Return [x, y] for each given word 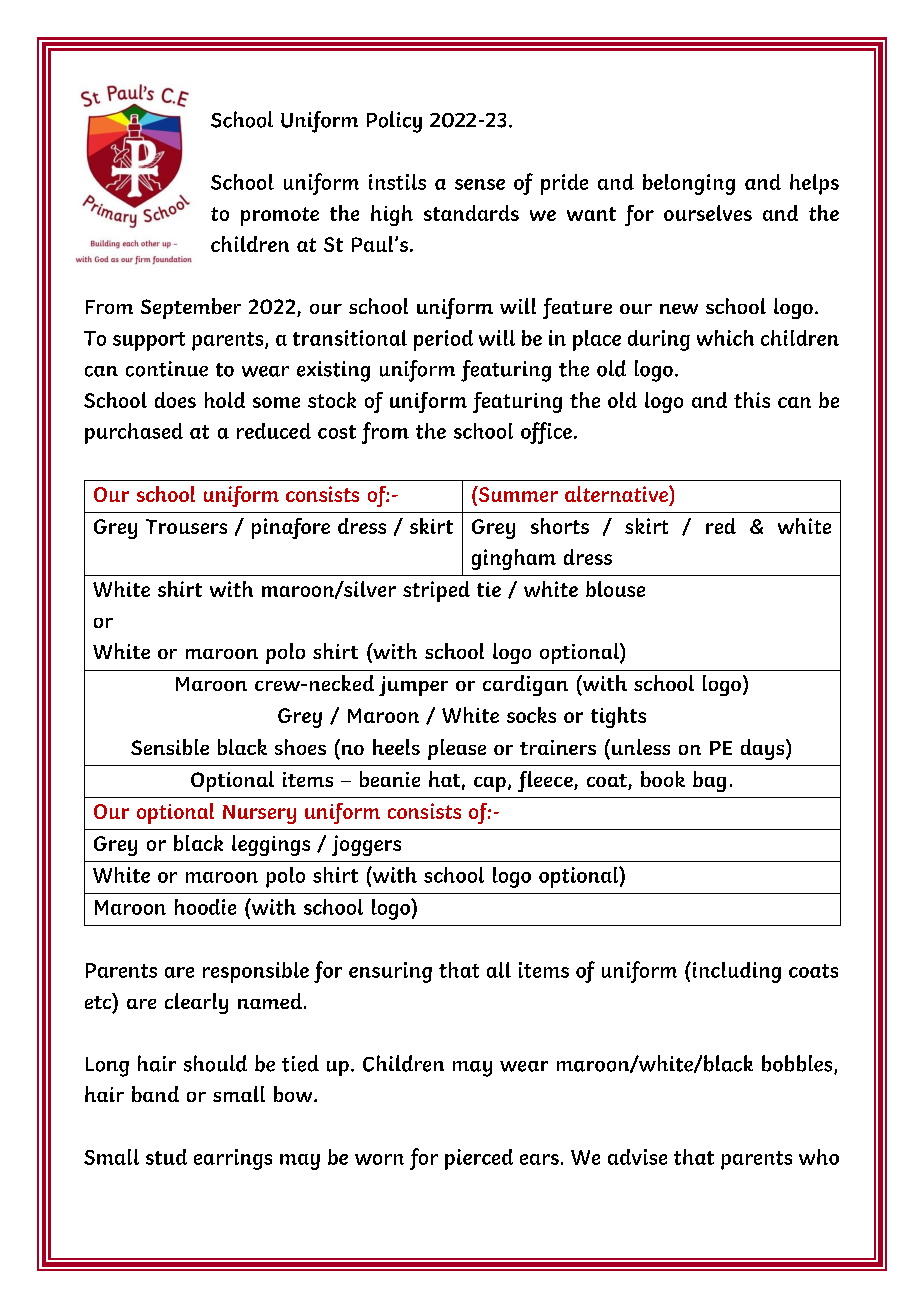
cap [490, 784]
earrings [233, 1159]
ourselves [708, 213]
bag [709, 781]
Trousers [186, 526]
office [546, 433]
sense [480, 184]
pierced [479, 1159]
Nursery [259, 814]
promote [280, 216]
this [752, 400]
